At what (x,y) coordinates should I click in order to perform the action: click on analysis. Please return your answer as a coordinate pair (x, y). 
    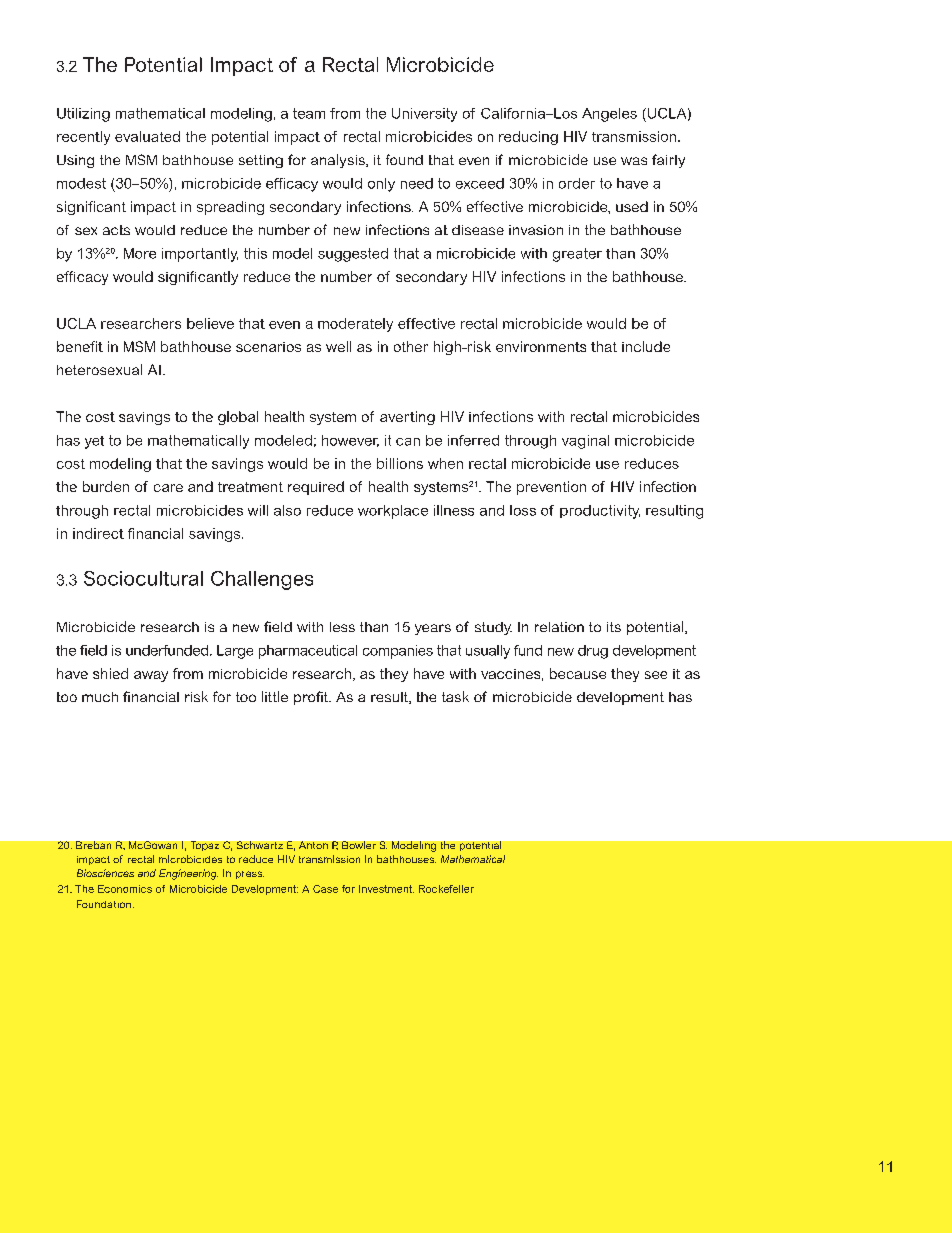
    Looking at the image, I should click on (339, 161).
